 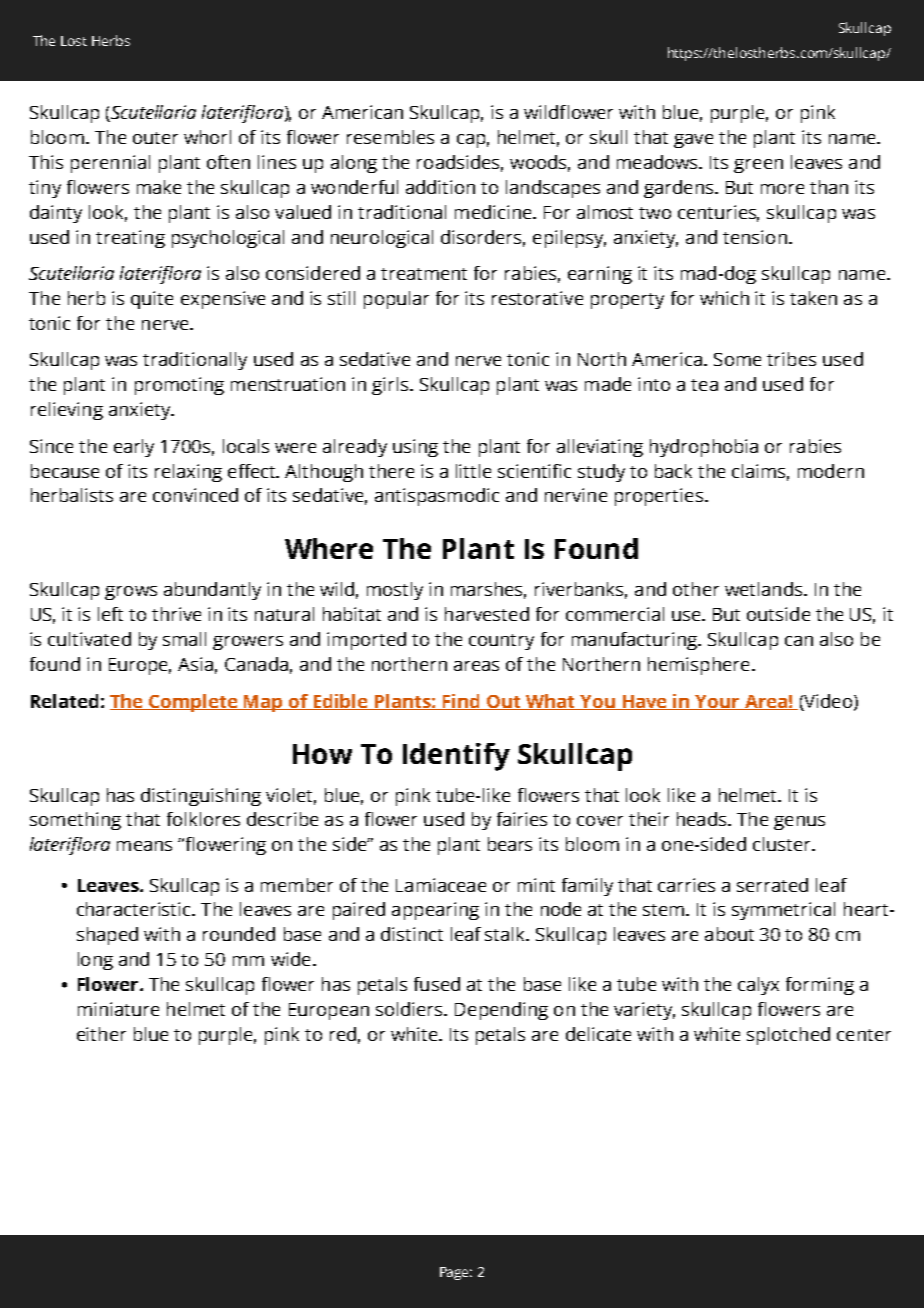 I want to click on using, so click(x=415, y=448).
